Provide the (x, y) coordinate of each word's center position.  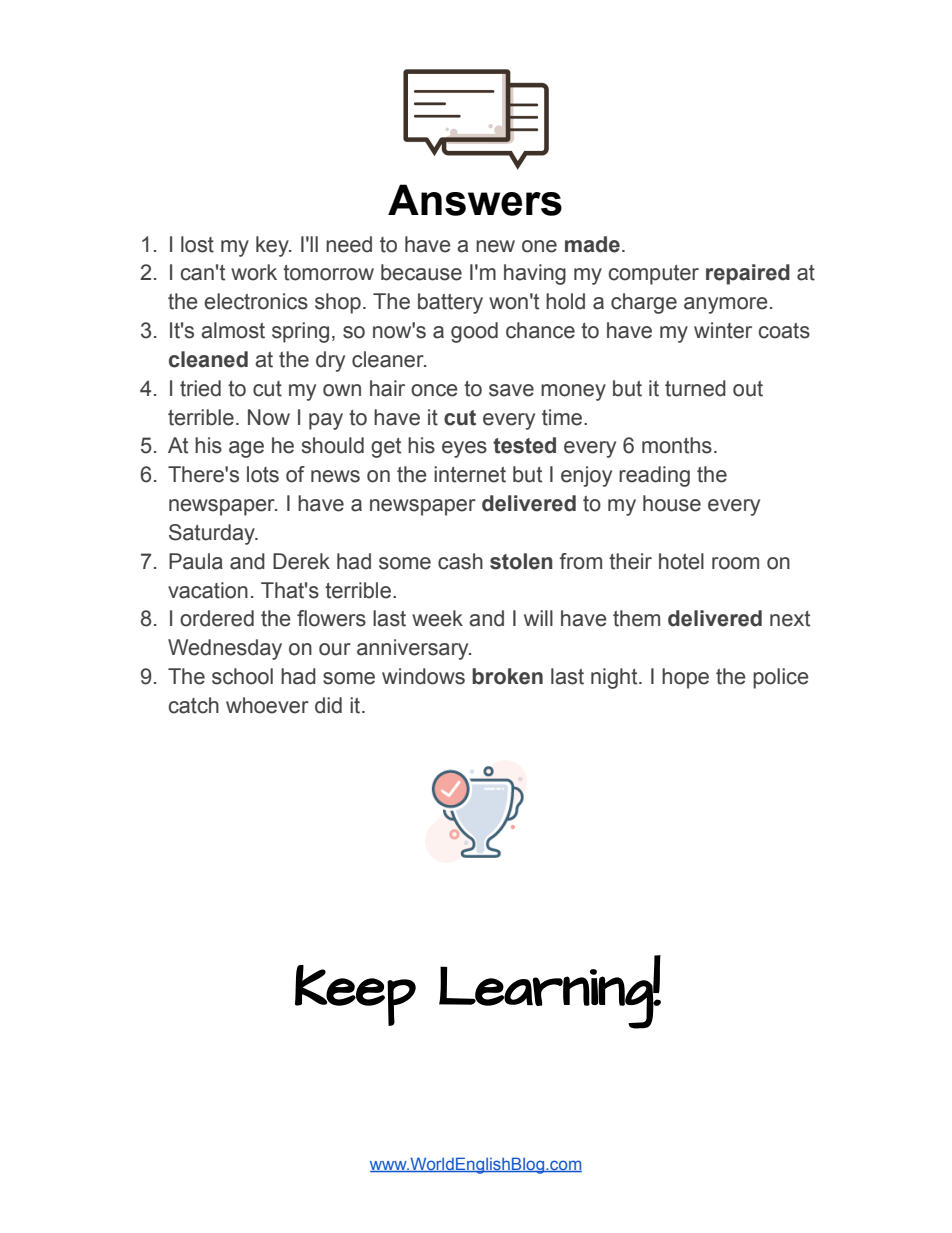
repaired (748, 274)
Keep (355, 995)
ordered (217, 618)
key (273, 246)
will (538, 618)
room (735, 563)
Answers (475, 200)
